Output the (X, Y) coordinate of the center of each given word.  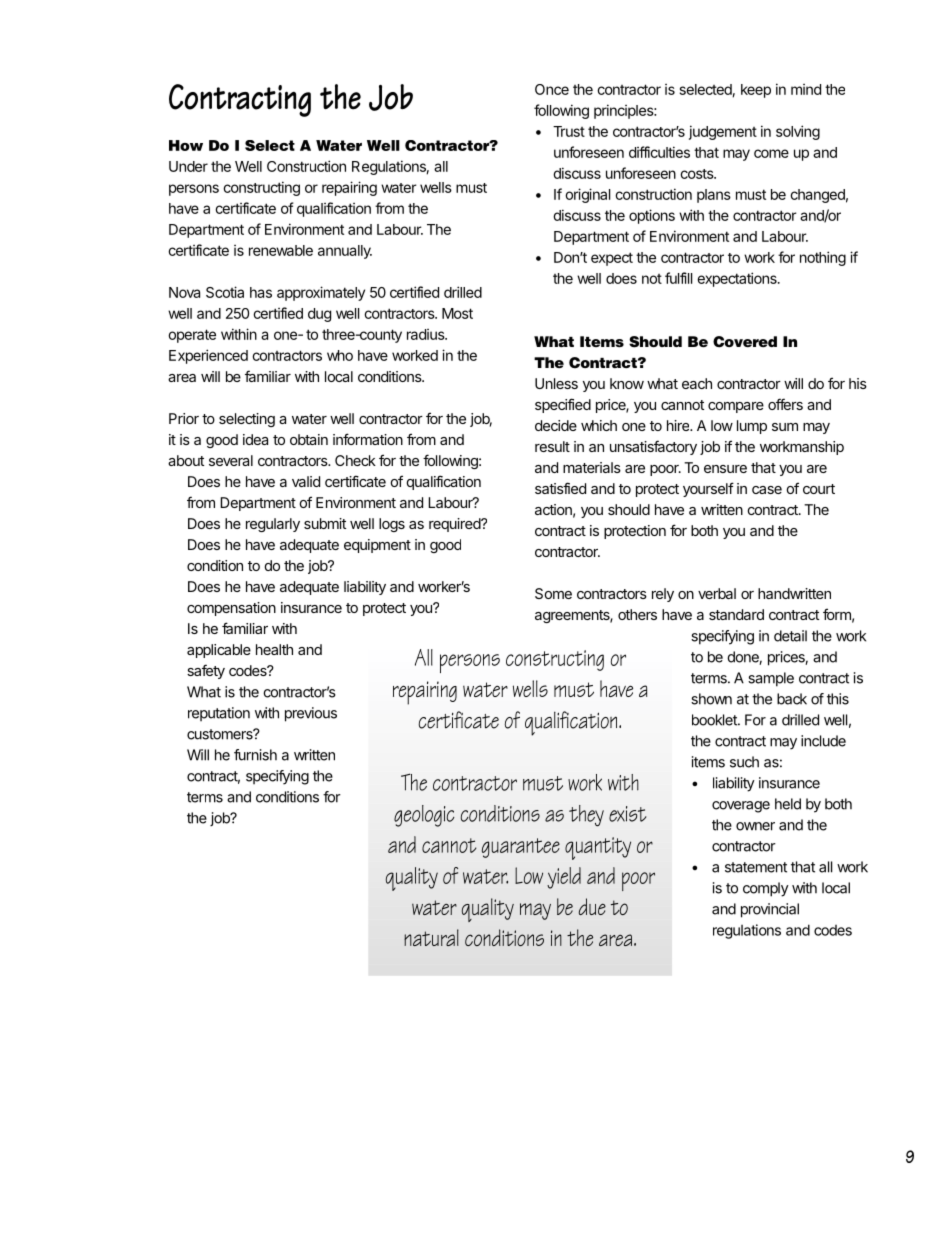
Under (188, 166)
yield (564, 878)
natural (431, 937)
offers (785, 404)
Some (553, 593)
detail (790, 636)
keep (756, 91)
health (274, 649)
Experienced (208, 356)
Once (552, 89)
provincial (770, 910)
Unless (556, 383)
